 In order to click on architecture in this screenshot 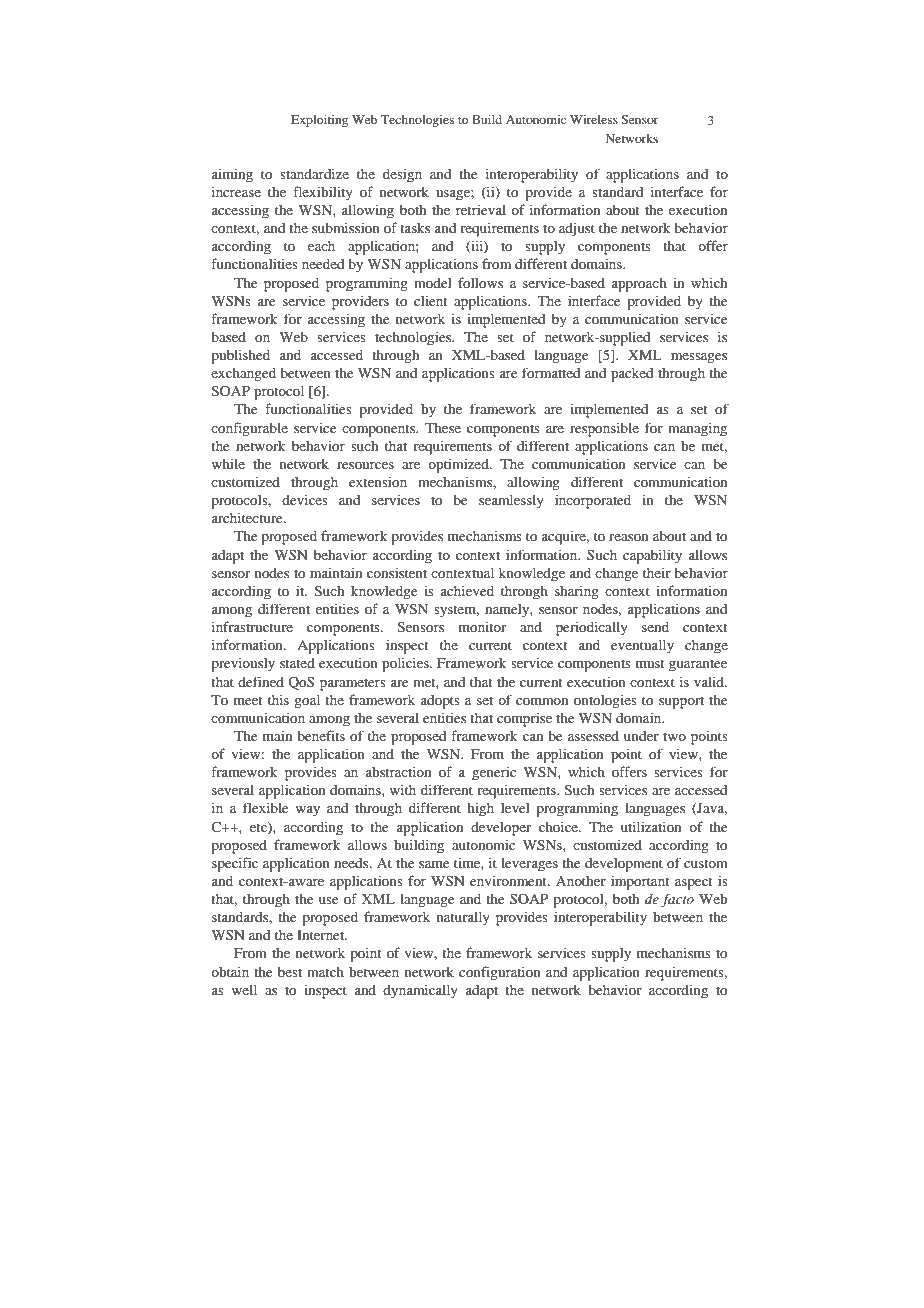, I will do `click(248, 517)`.
